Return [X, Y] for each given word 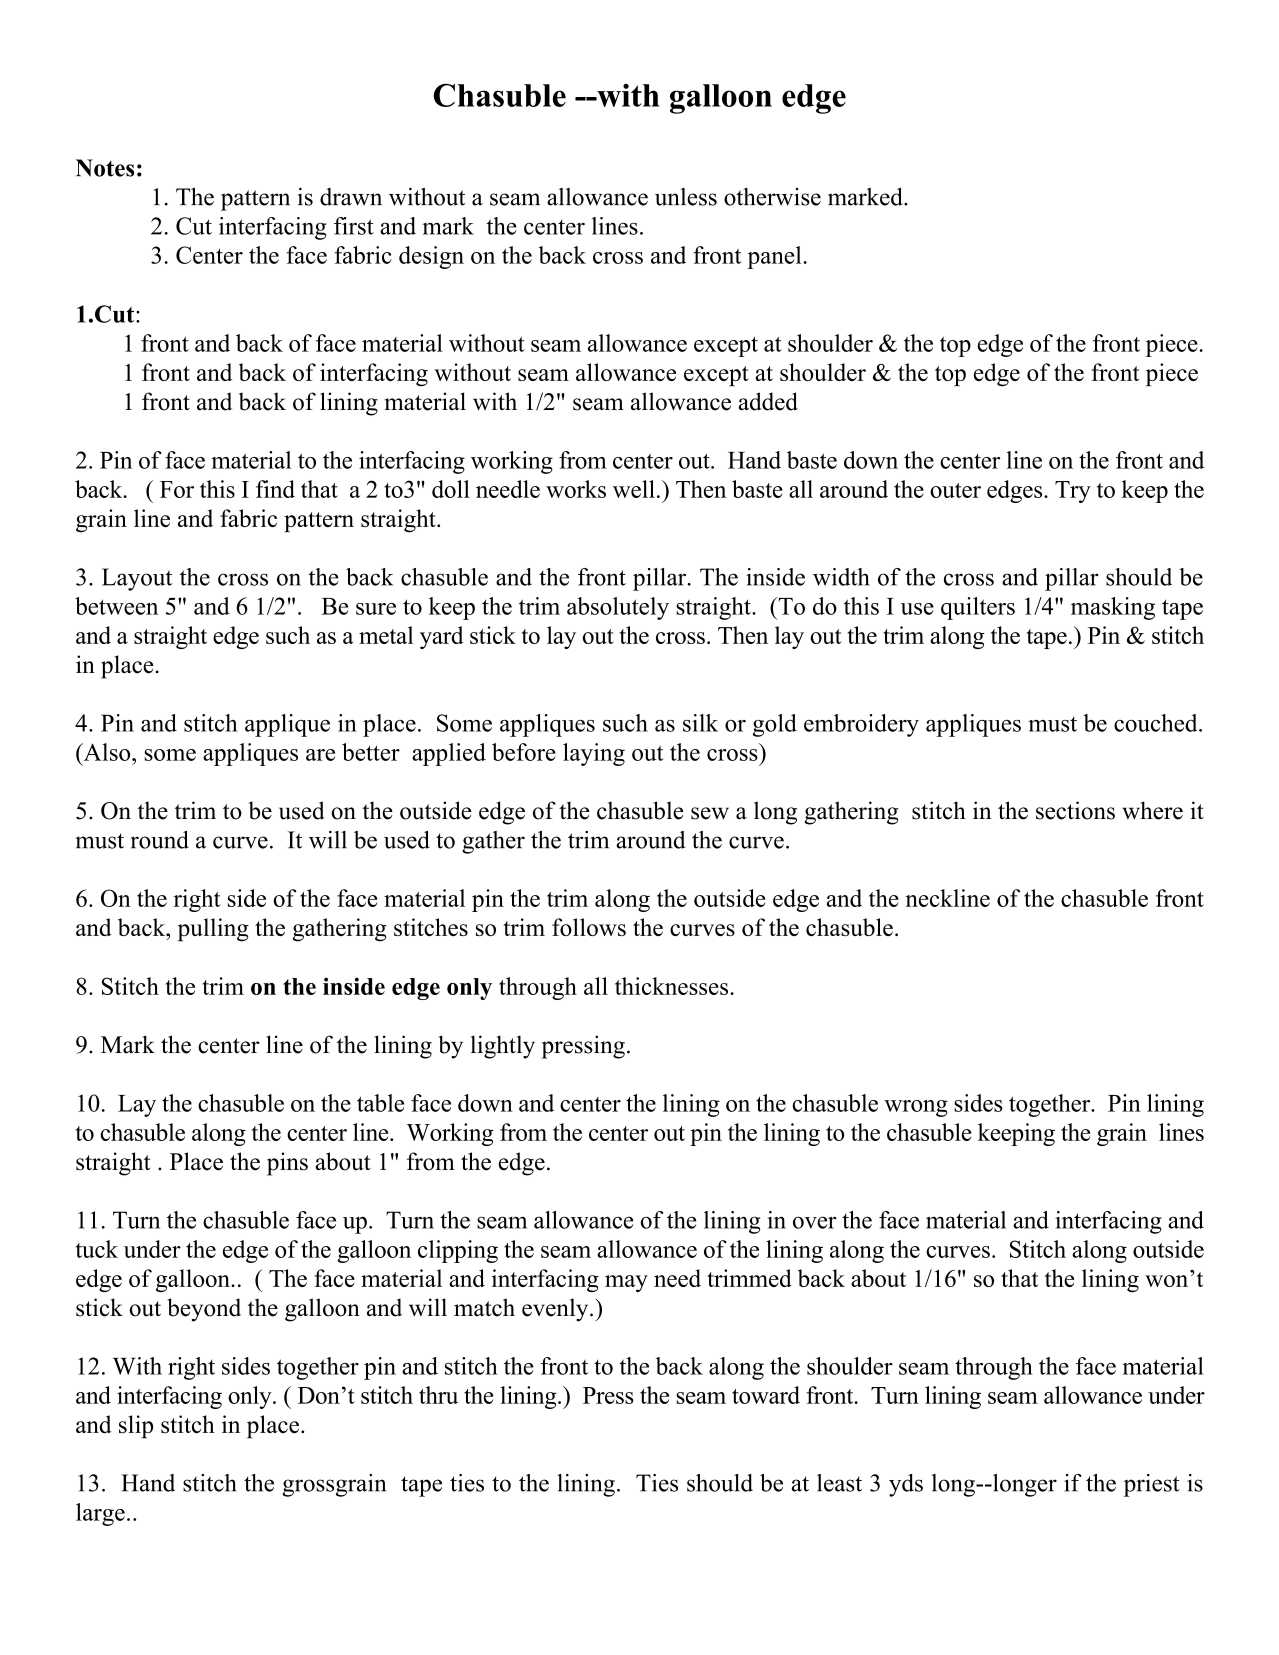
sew [710, 813]
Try [1073, 492]
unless [686, 197]
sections [1075, 810]
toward [766, 1395]
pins [287, 1164]
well [634, 489]
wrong [916, 1108]
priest [1152, 1485]
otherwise [772, 197]
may [626, 1283]
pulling [213, 930]
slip [136, 1427]
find [275, 489]
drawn [351, 197]
